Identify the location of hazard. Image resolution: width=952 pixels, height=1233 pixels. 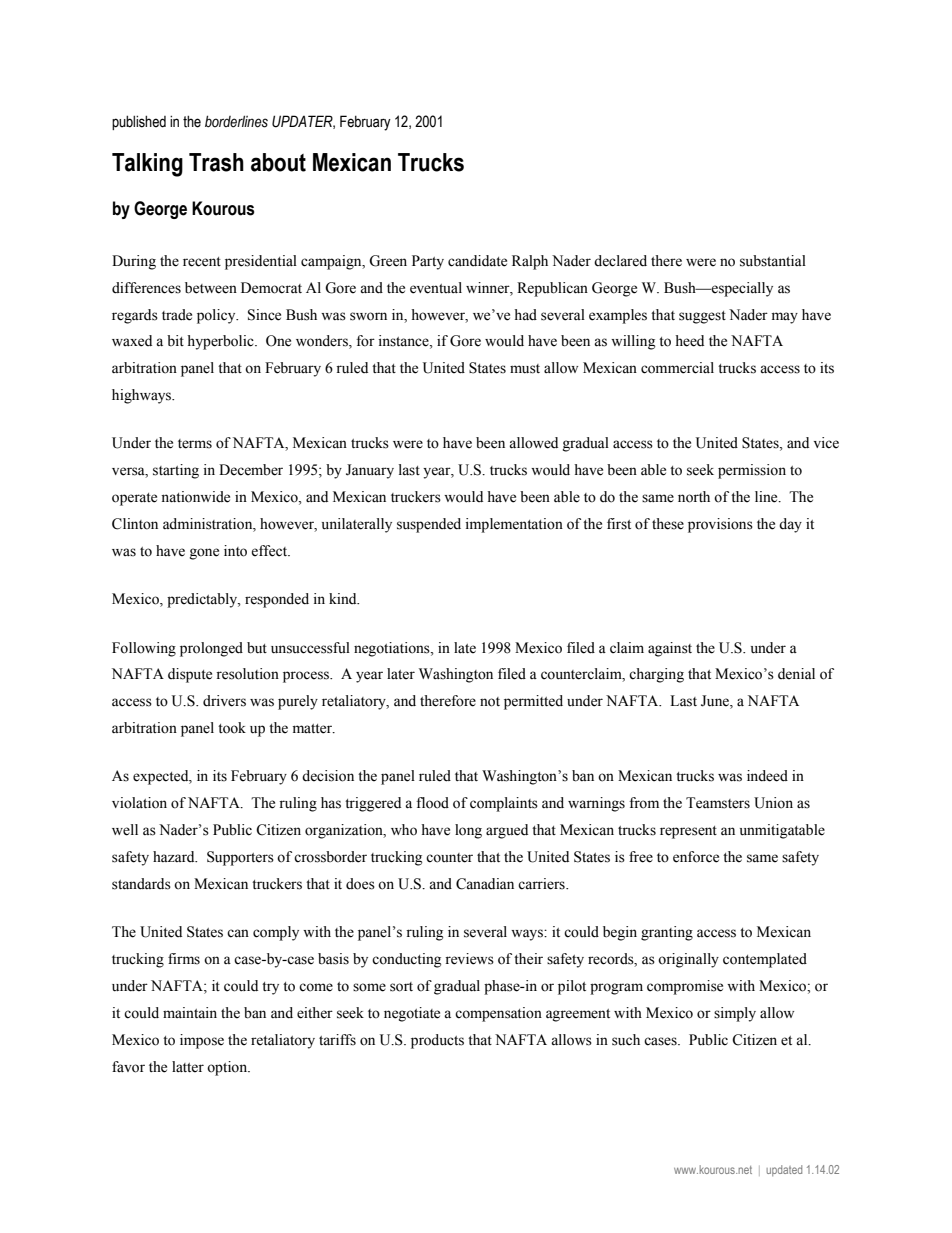
(175, 856).
